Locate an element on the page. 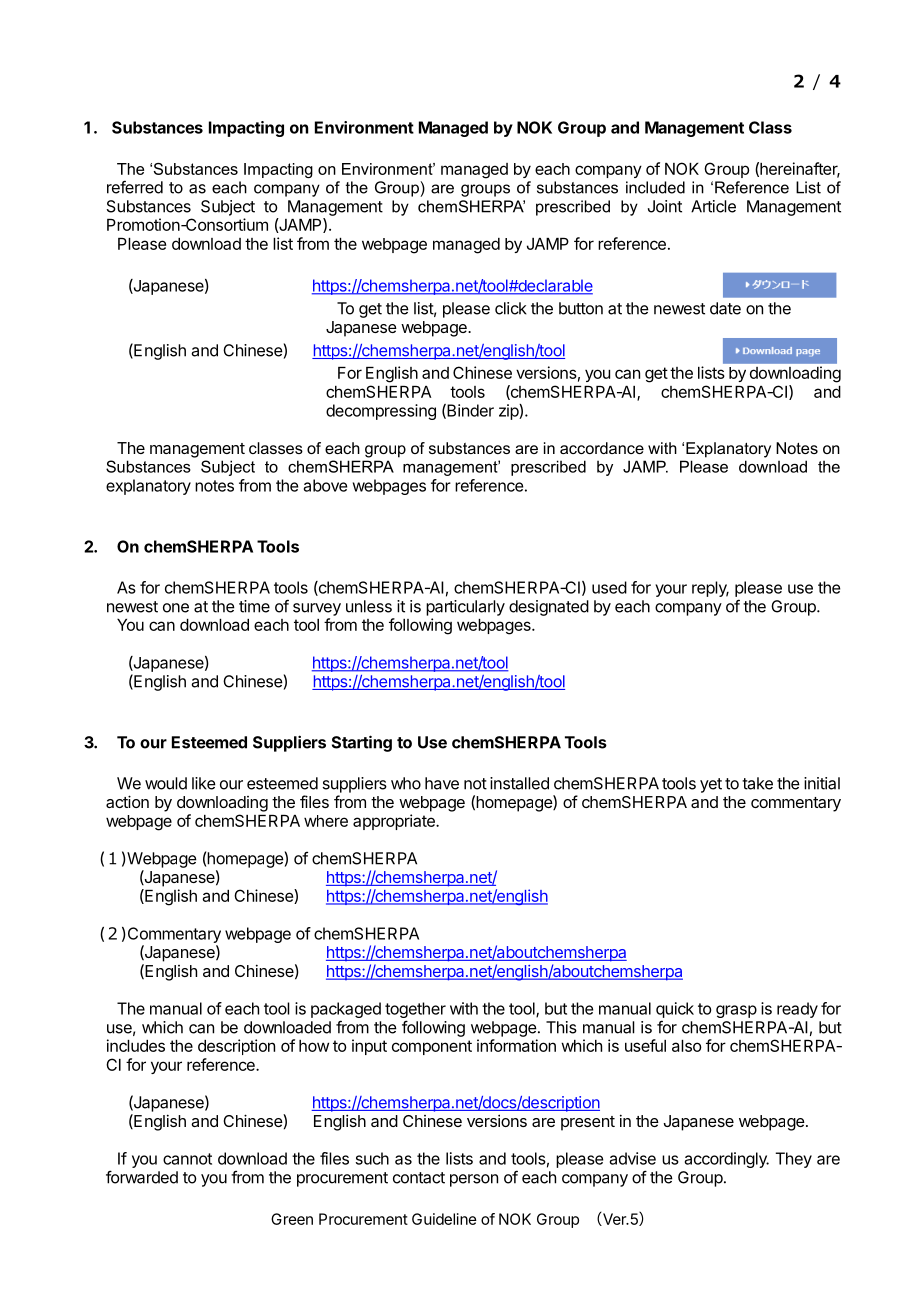  zip is located at coordinates (509, 412).
